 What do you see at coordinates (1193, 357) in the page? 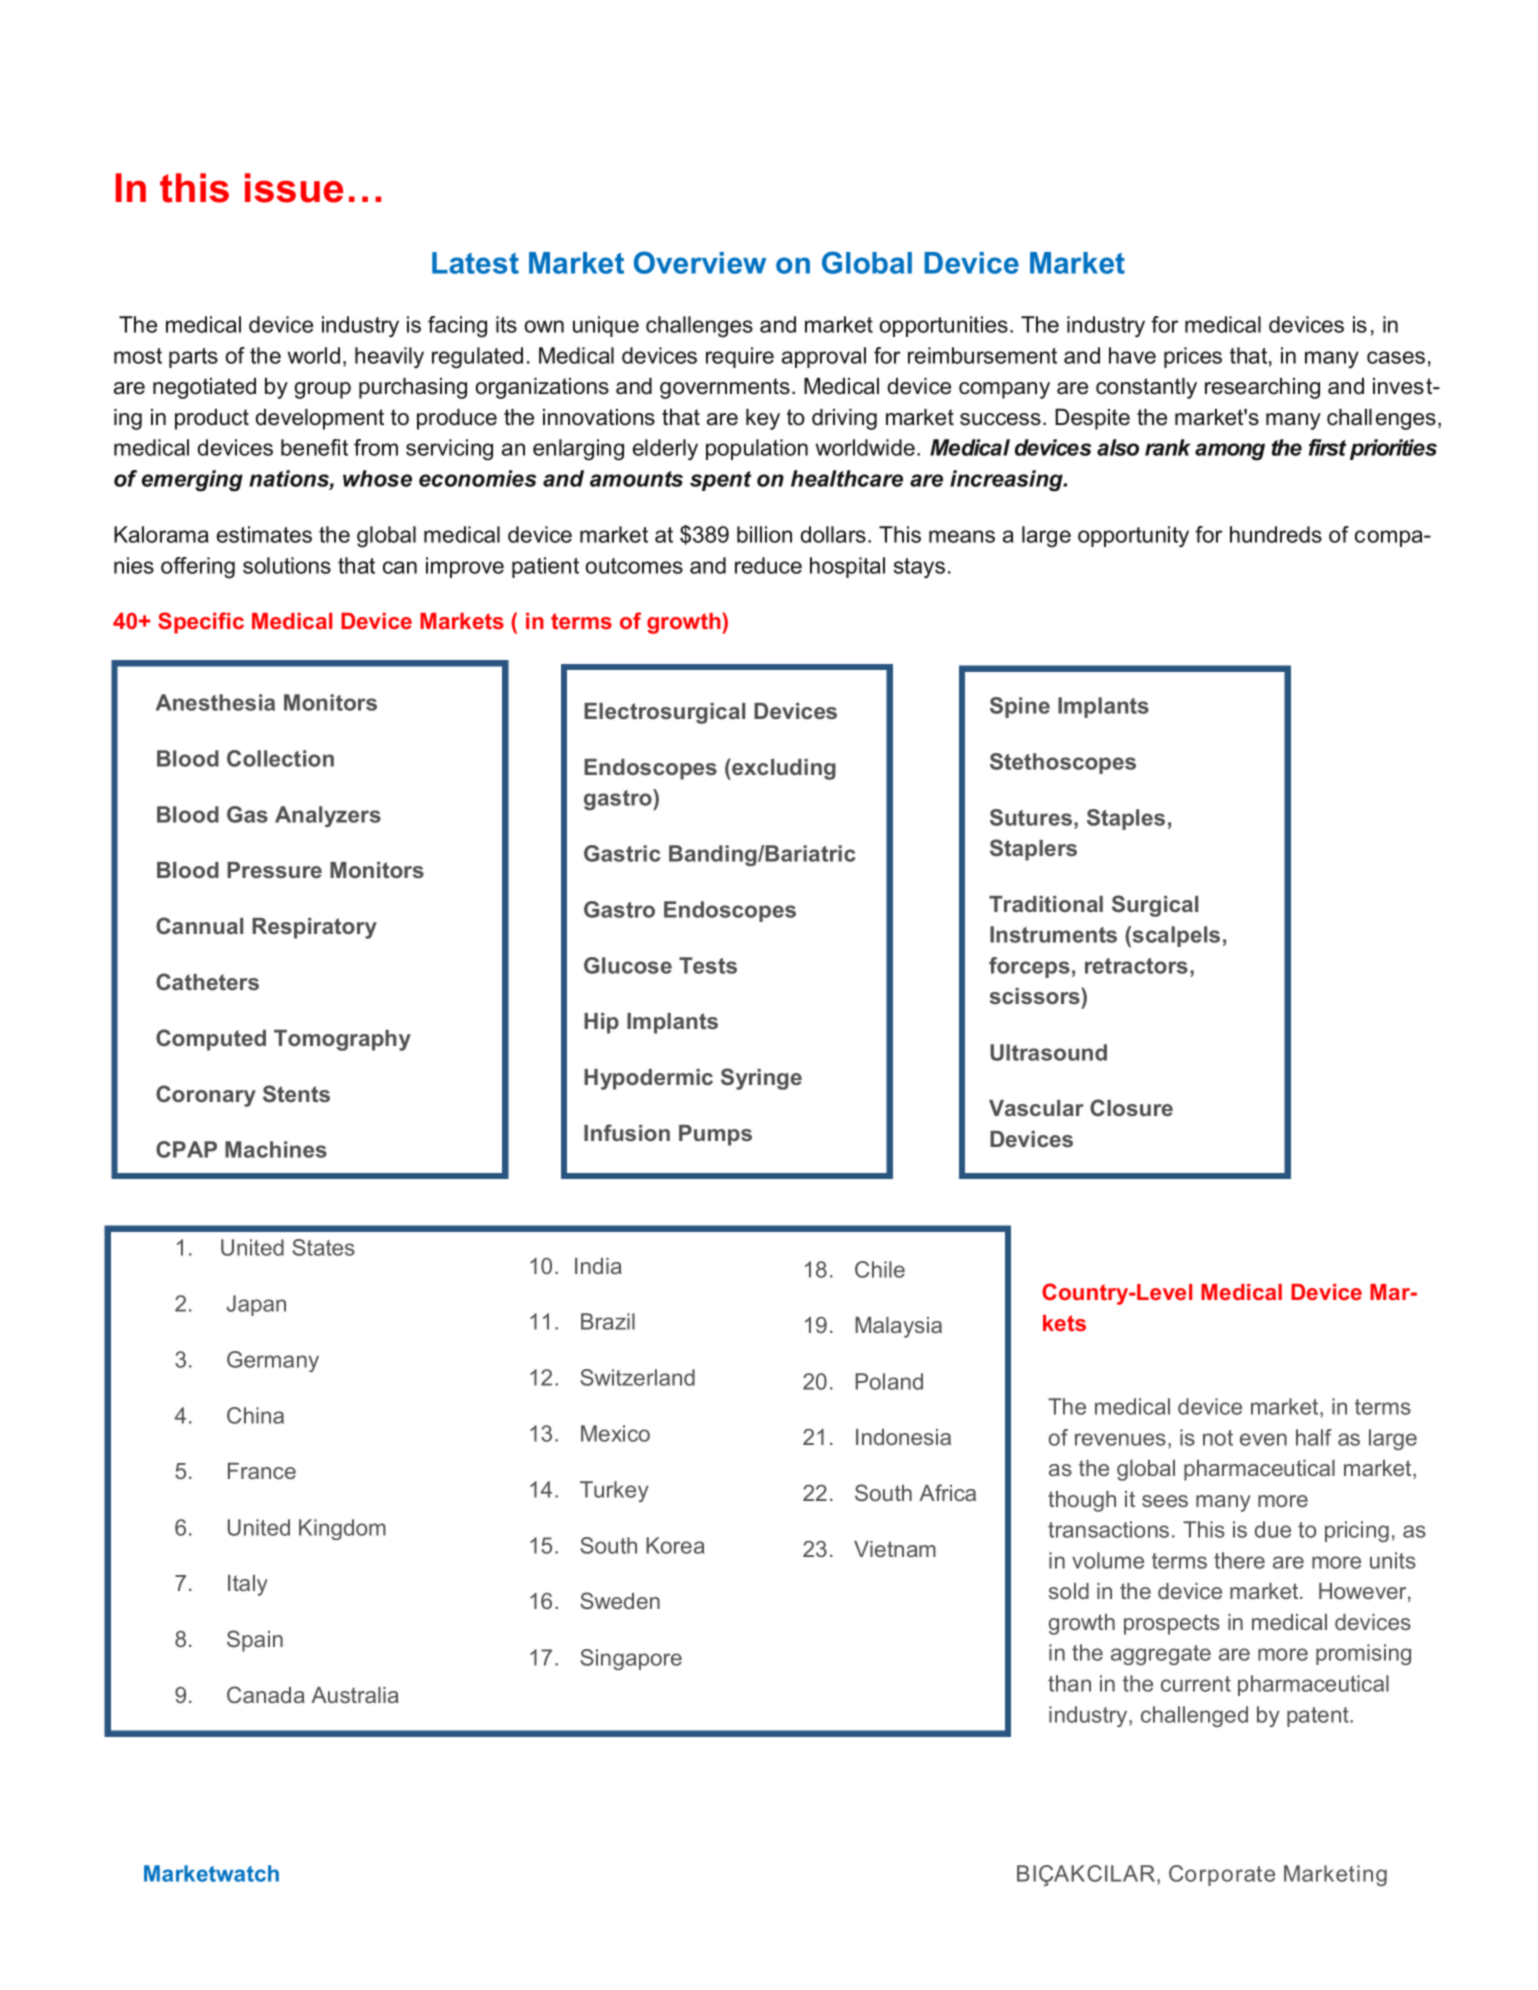
I see `prices` at bounding box center [1193, 357].
